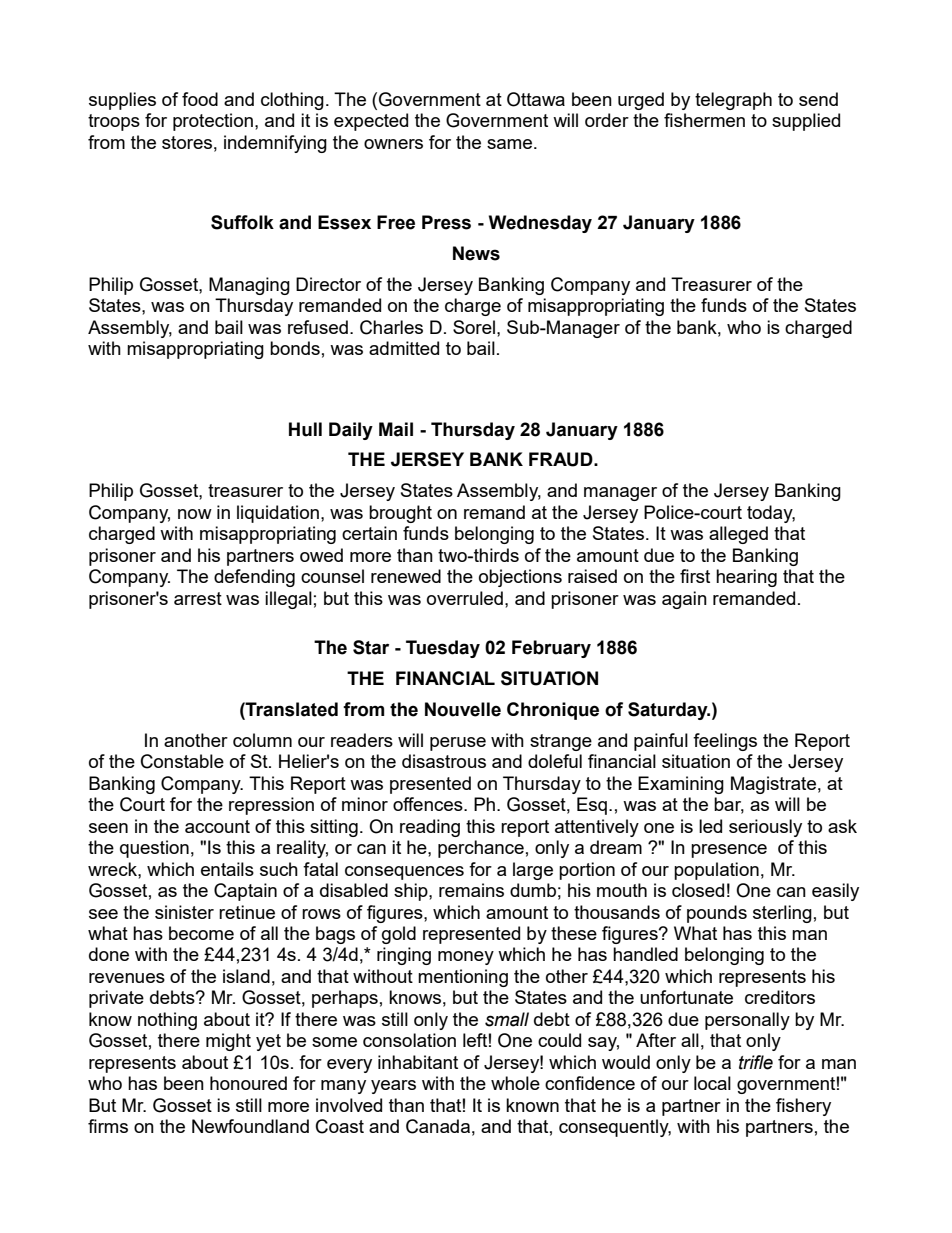 Image resolution: width=952 pixels, height=1233 pixels. Describe the element at coordinates (248, 1083) in the screenshot. I see `honoured` at that location.
